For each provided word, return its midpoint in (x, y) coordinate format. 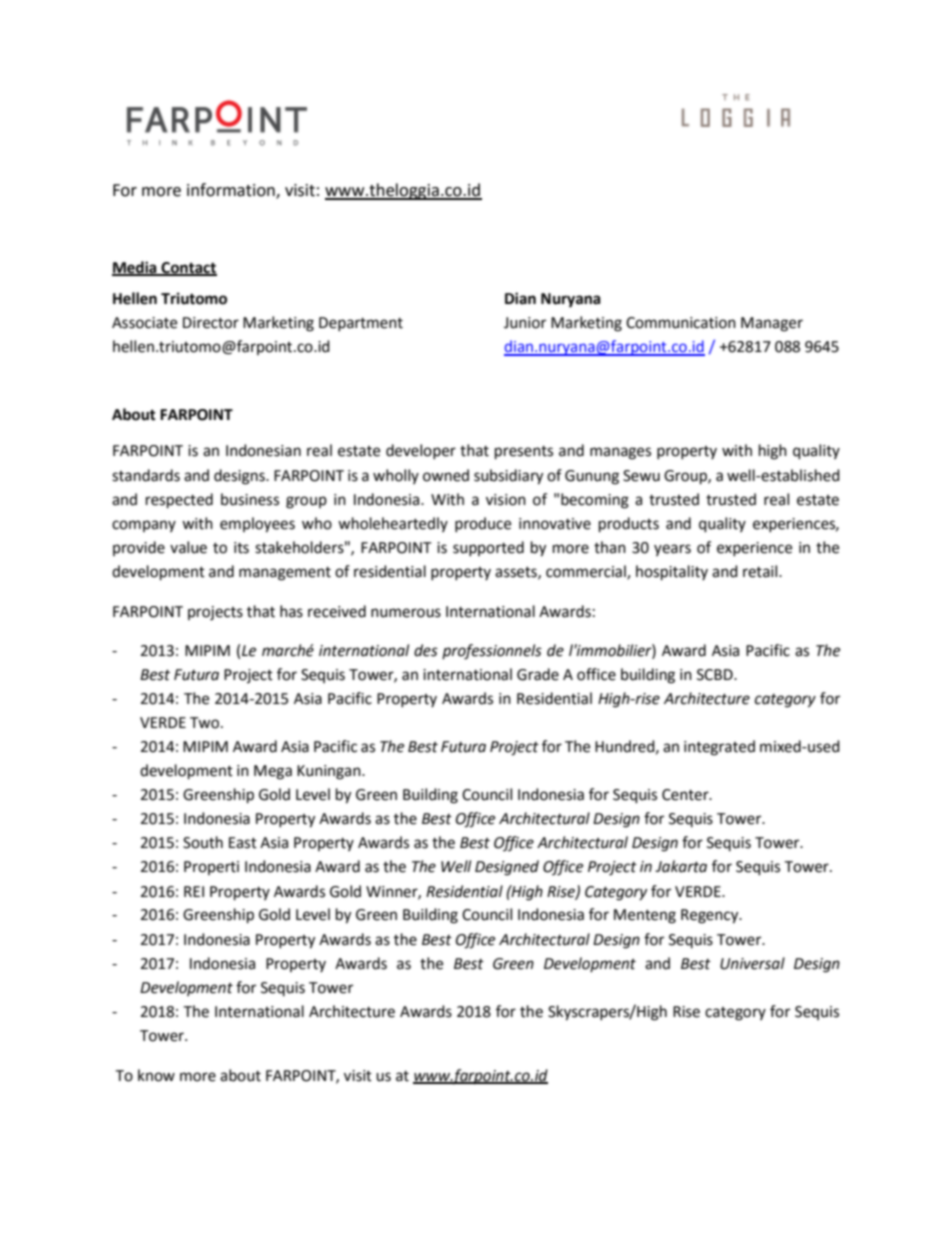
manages (620, 453)
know (156, 1075)
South (203, 842)
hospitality (672, 573)
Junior (525, 323)
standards (146, 475)
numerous (406, 613)
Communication (681, 323)
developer (421, 451)
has (291, 611)
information (232, 191)
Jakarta (681, 866)
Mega (273, 772)
